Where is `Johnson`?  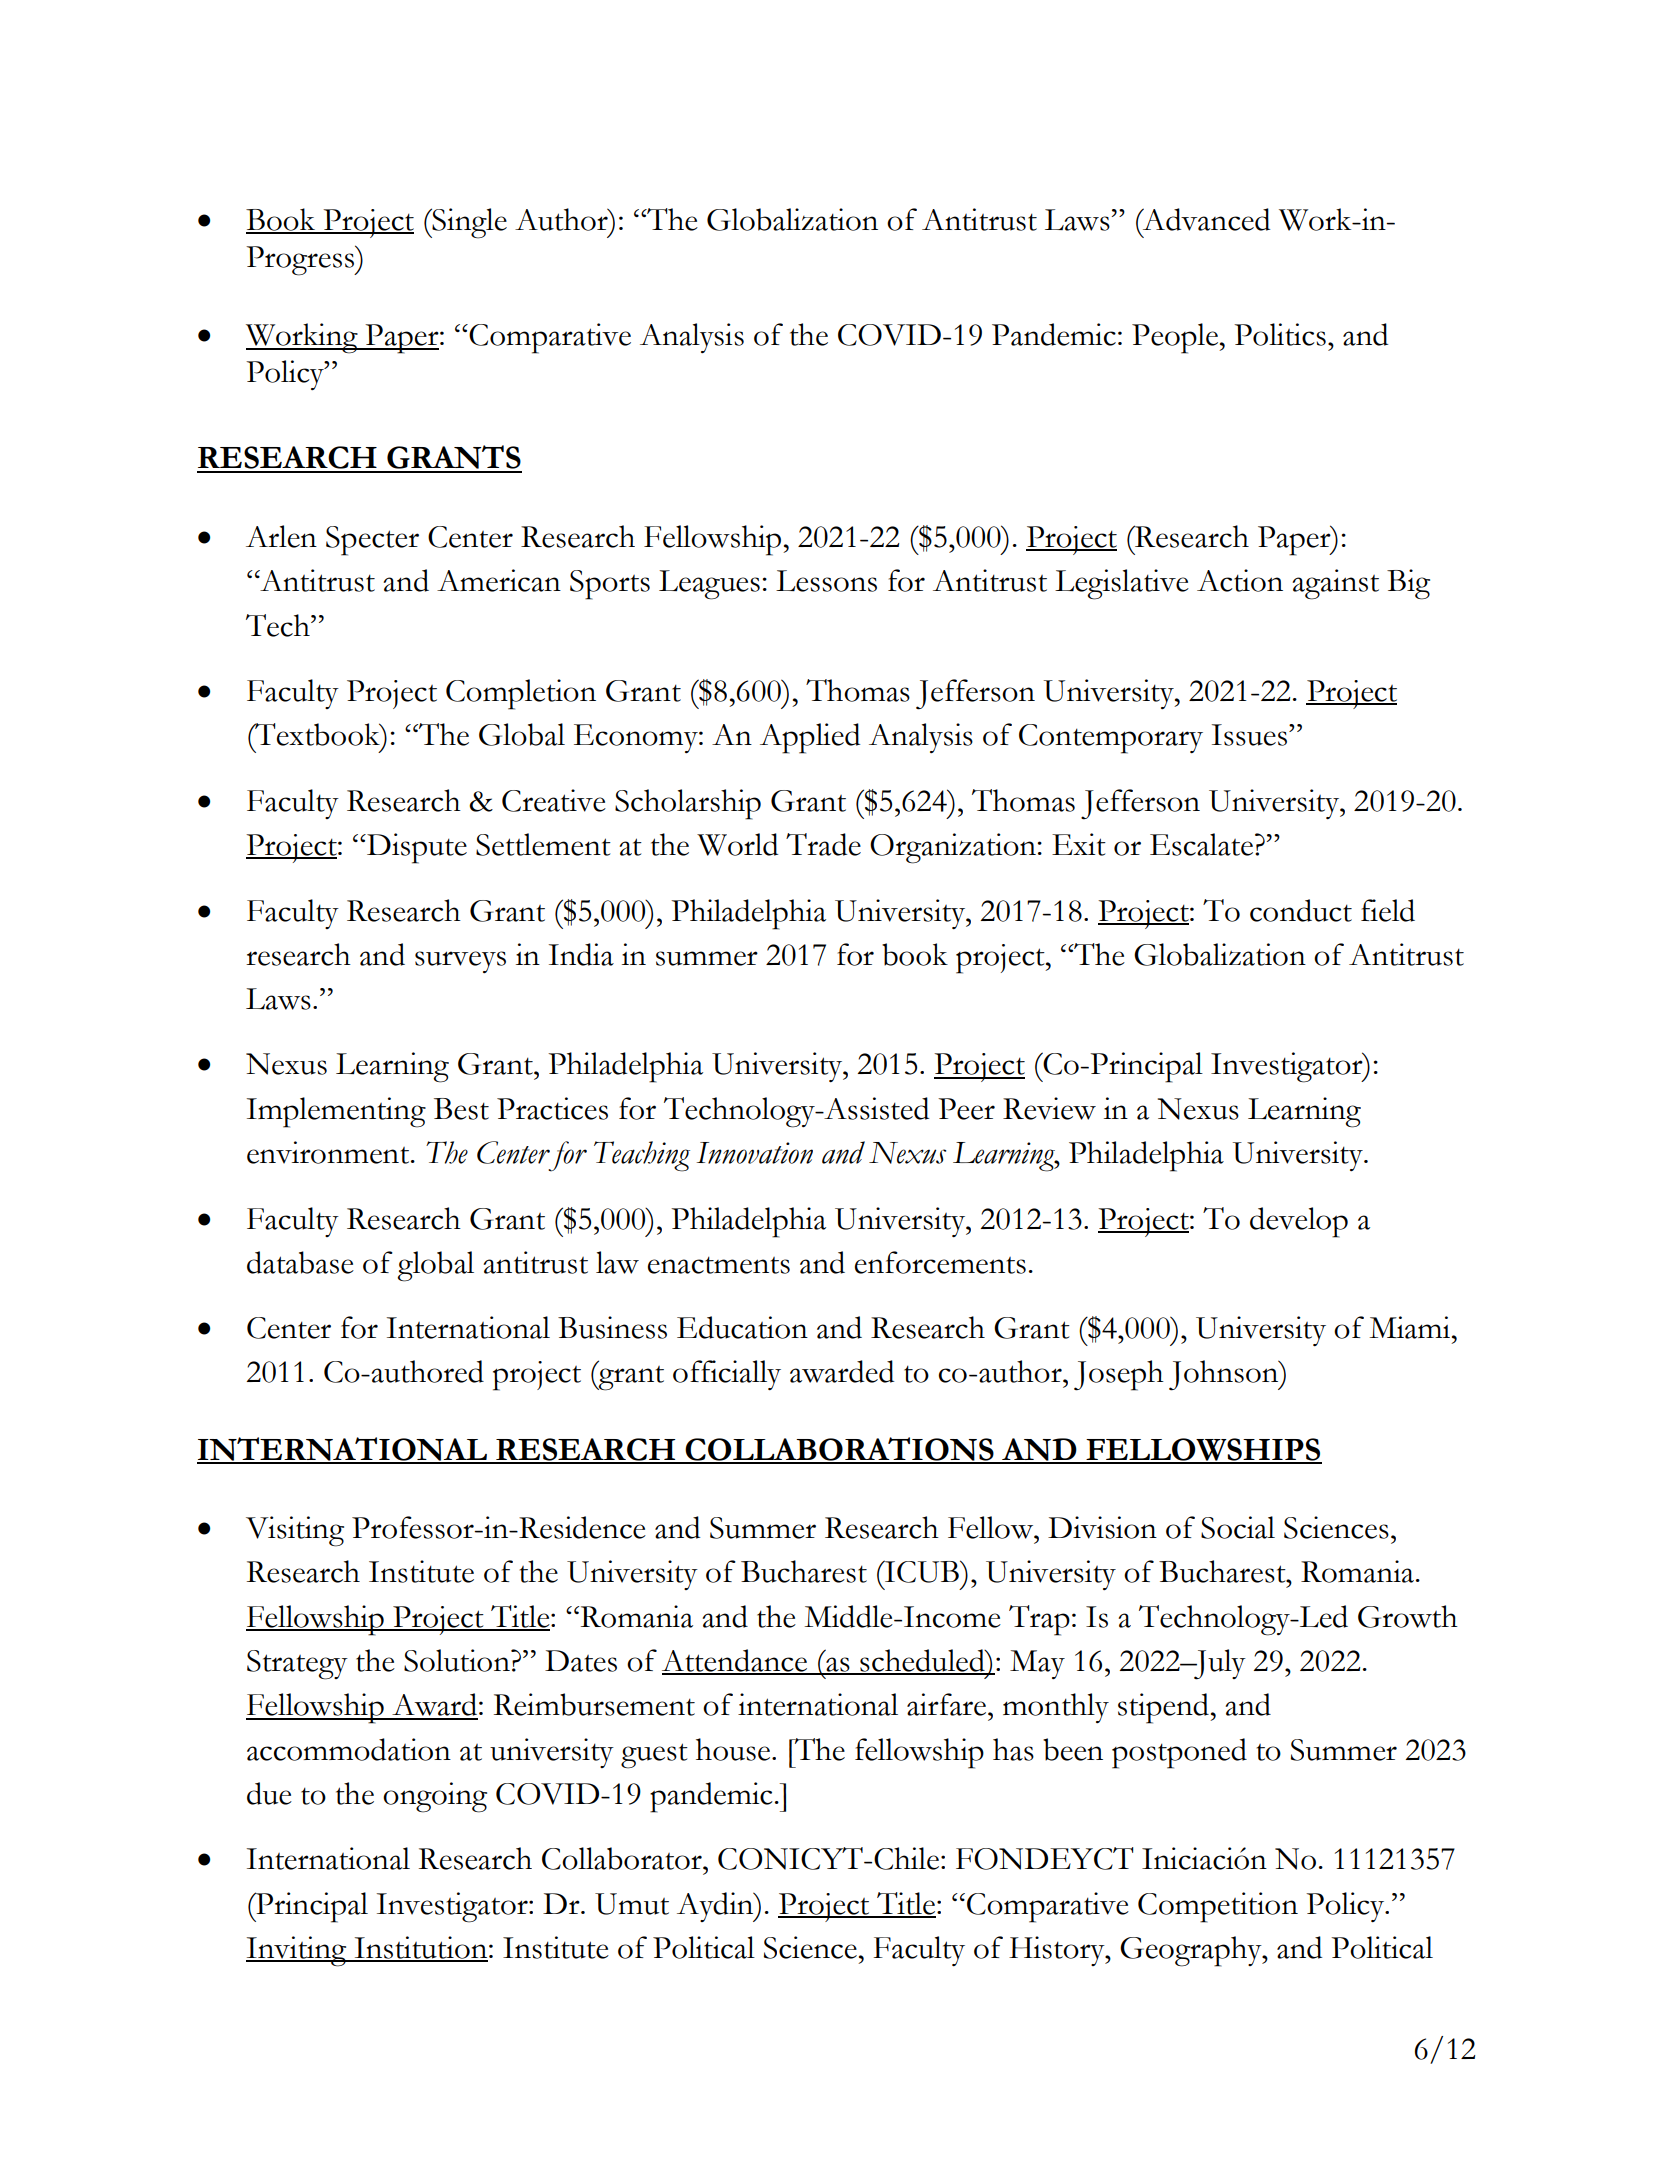 Johnson is located at coordinates (1225, 1375).
